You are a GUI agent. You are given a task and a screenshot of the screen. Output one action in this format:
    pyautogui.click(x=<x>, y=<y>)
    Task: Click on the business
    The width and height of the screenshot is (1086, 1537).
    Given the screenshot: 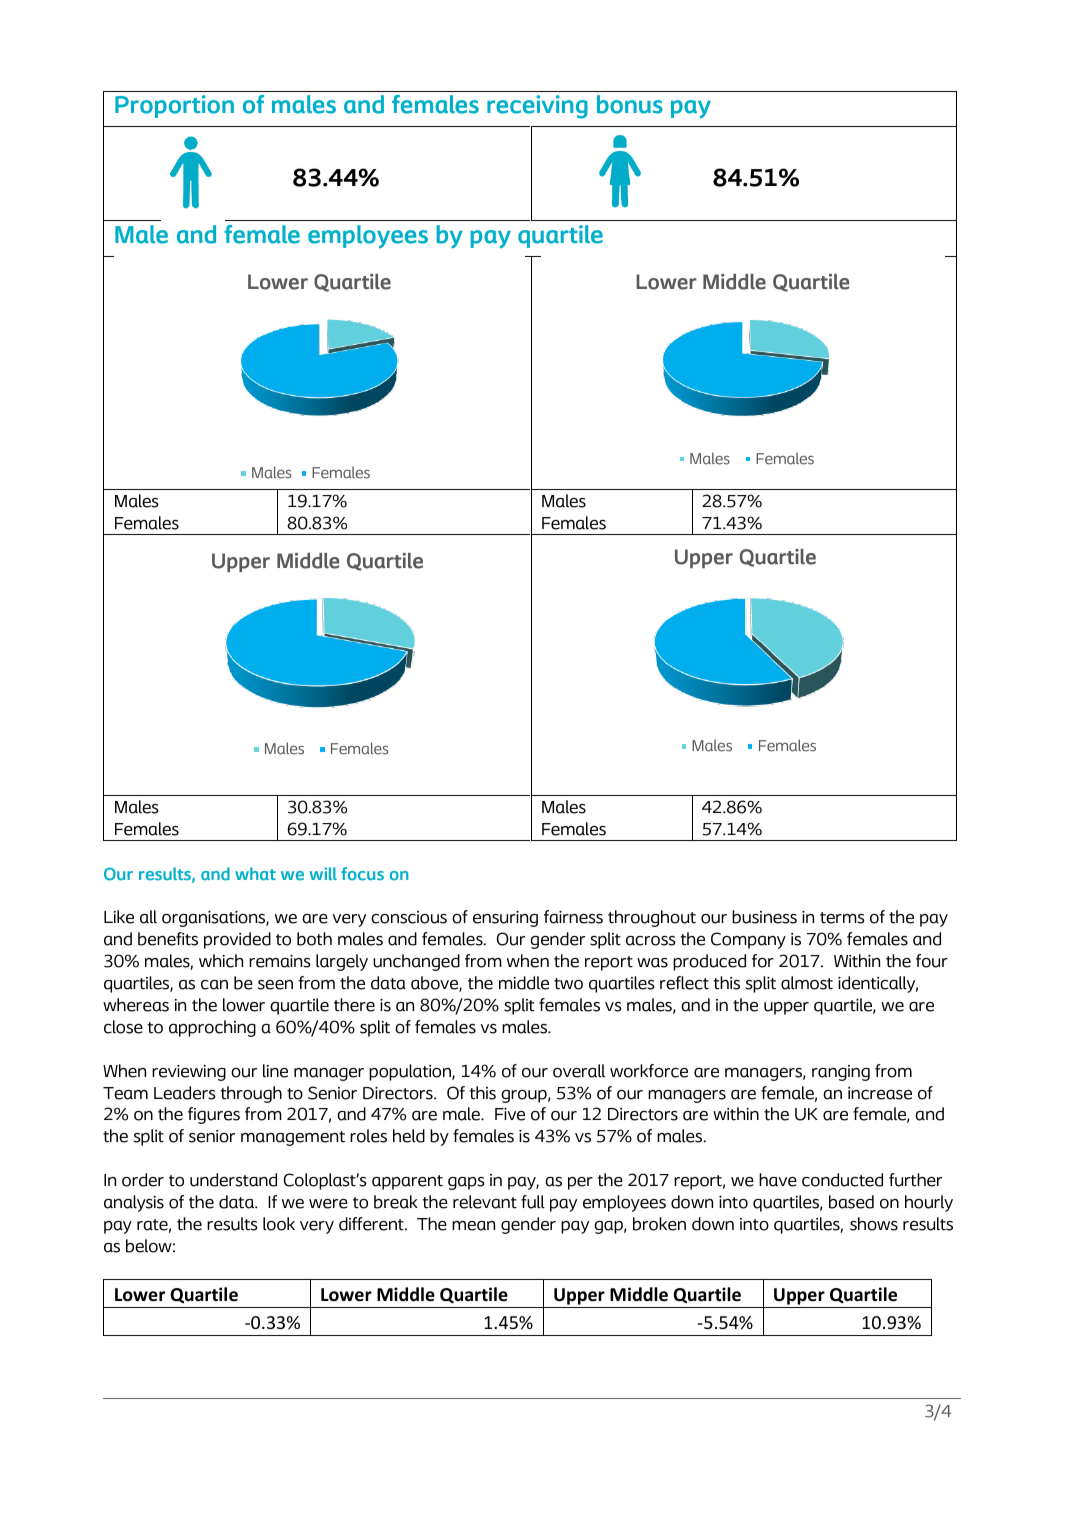 What is the action you would take?
    pyautogui.click(x=764, y=917)
